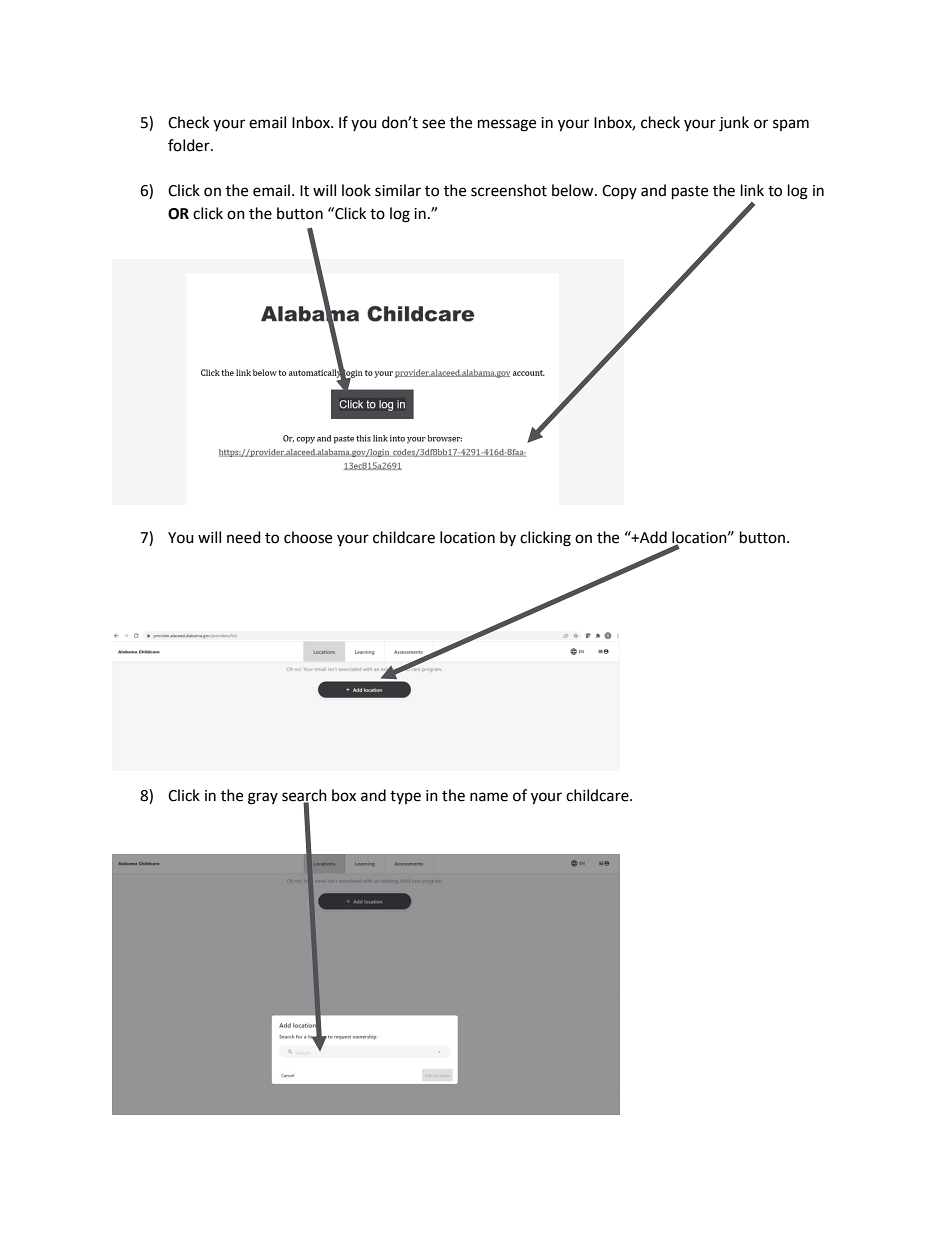 This document has height=1233, width=952. Describe the element at coordinates (304, 796) in the document. I see `search` at that location.
